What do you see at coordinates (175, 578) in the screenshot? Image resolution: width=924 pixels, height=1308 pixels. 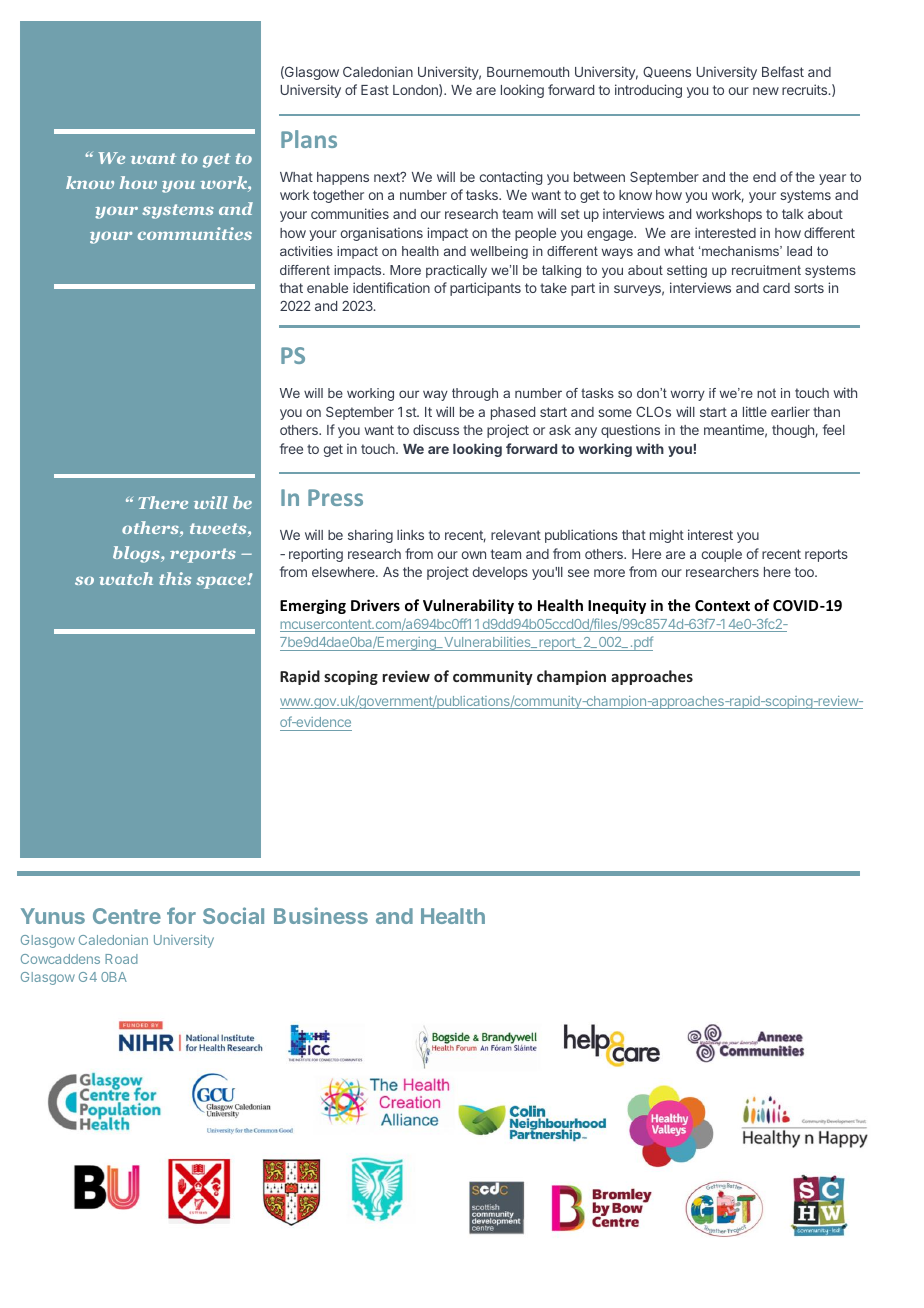 I see `this` at bounding box center [175, 578].
